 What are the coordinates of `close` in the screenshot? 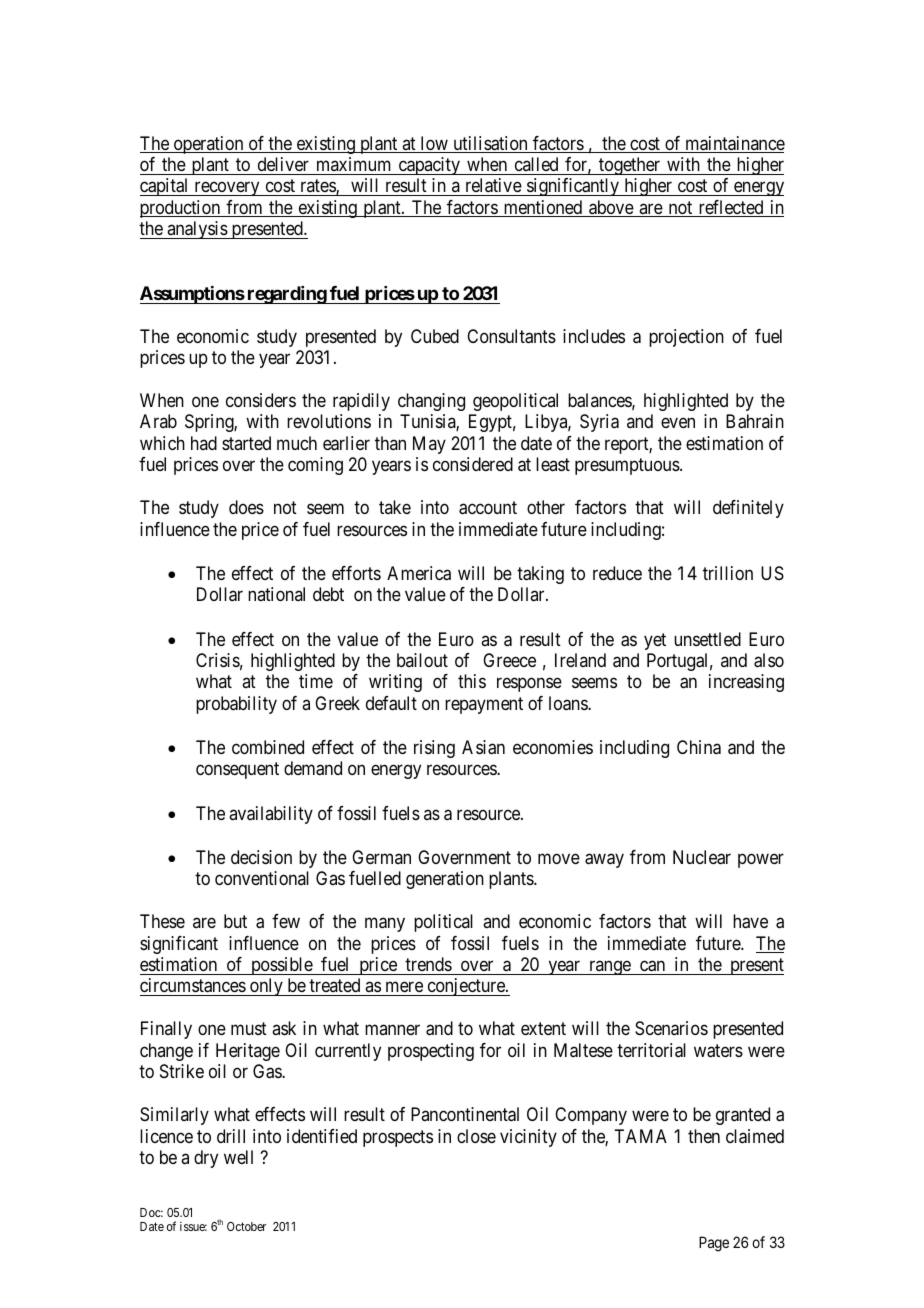 It's located at (476, 1136).
